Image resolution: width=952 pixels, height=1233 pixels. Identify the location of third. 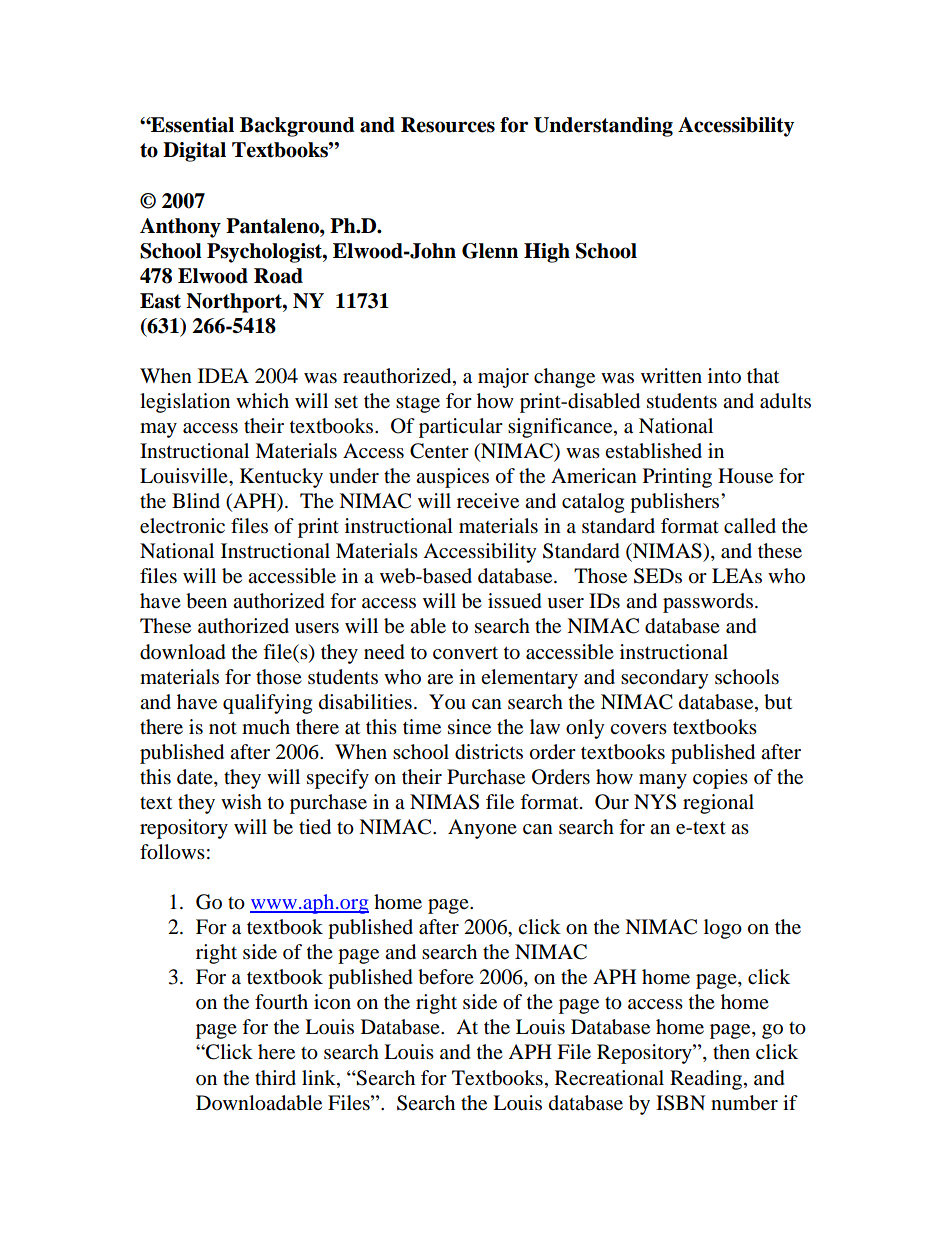
(275, 1078).
